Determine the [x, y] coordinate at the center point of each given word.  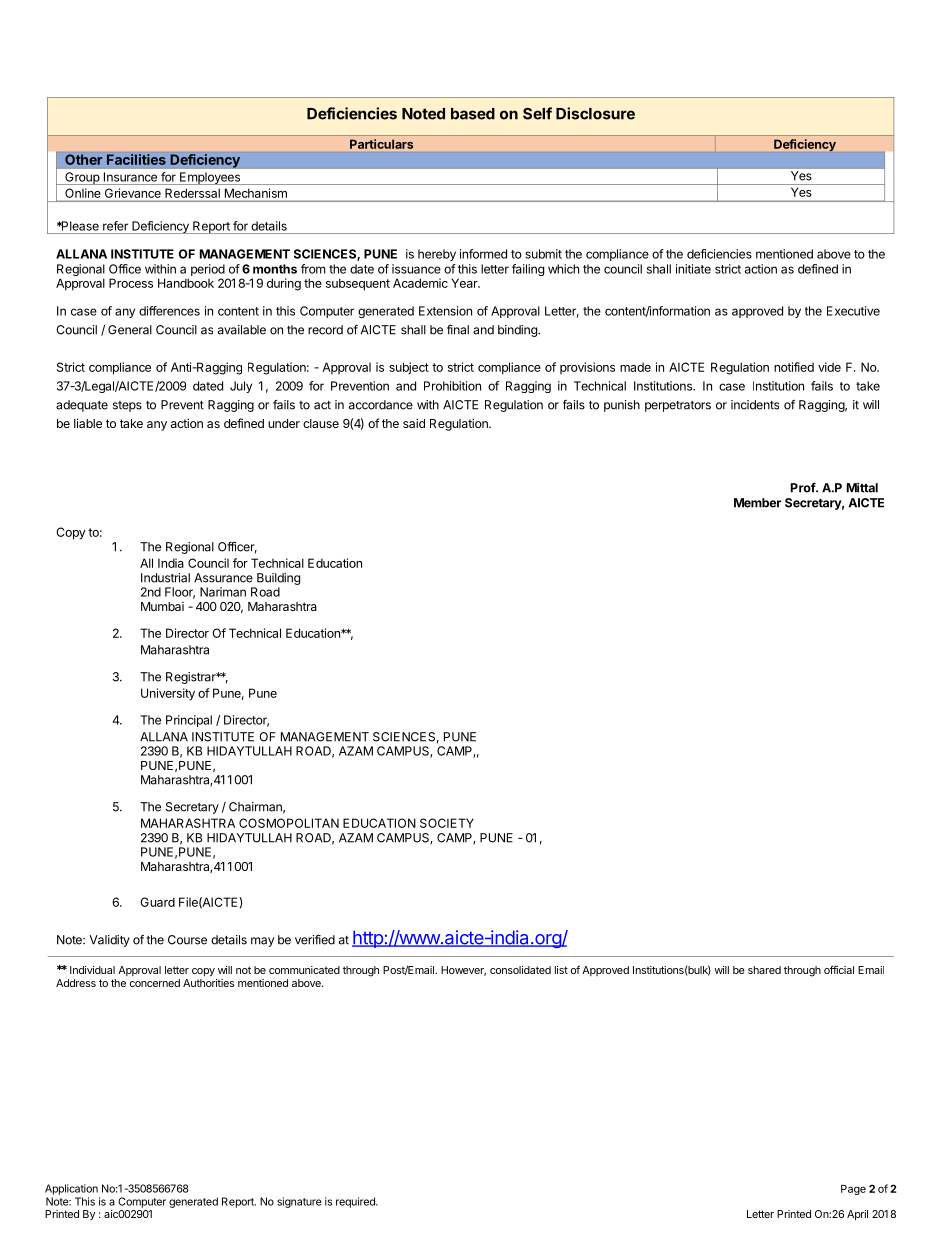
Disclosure [595, 113]
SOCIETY [447, 823]
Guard [157, 902]
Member [757, 503]
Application [71, 1189]
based [473, 114]
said [414, 423]
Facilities [136, 159]
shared [764, 970]
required [356, 1202]
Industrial [165, 578]
